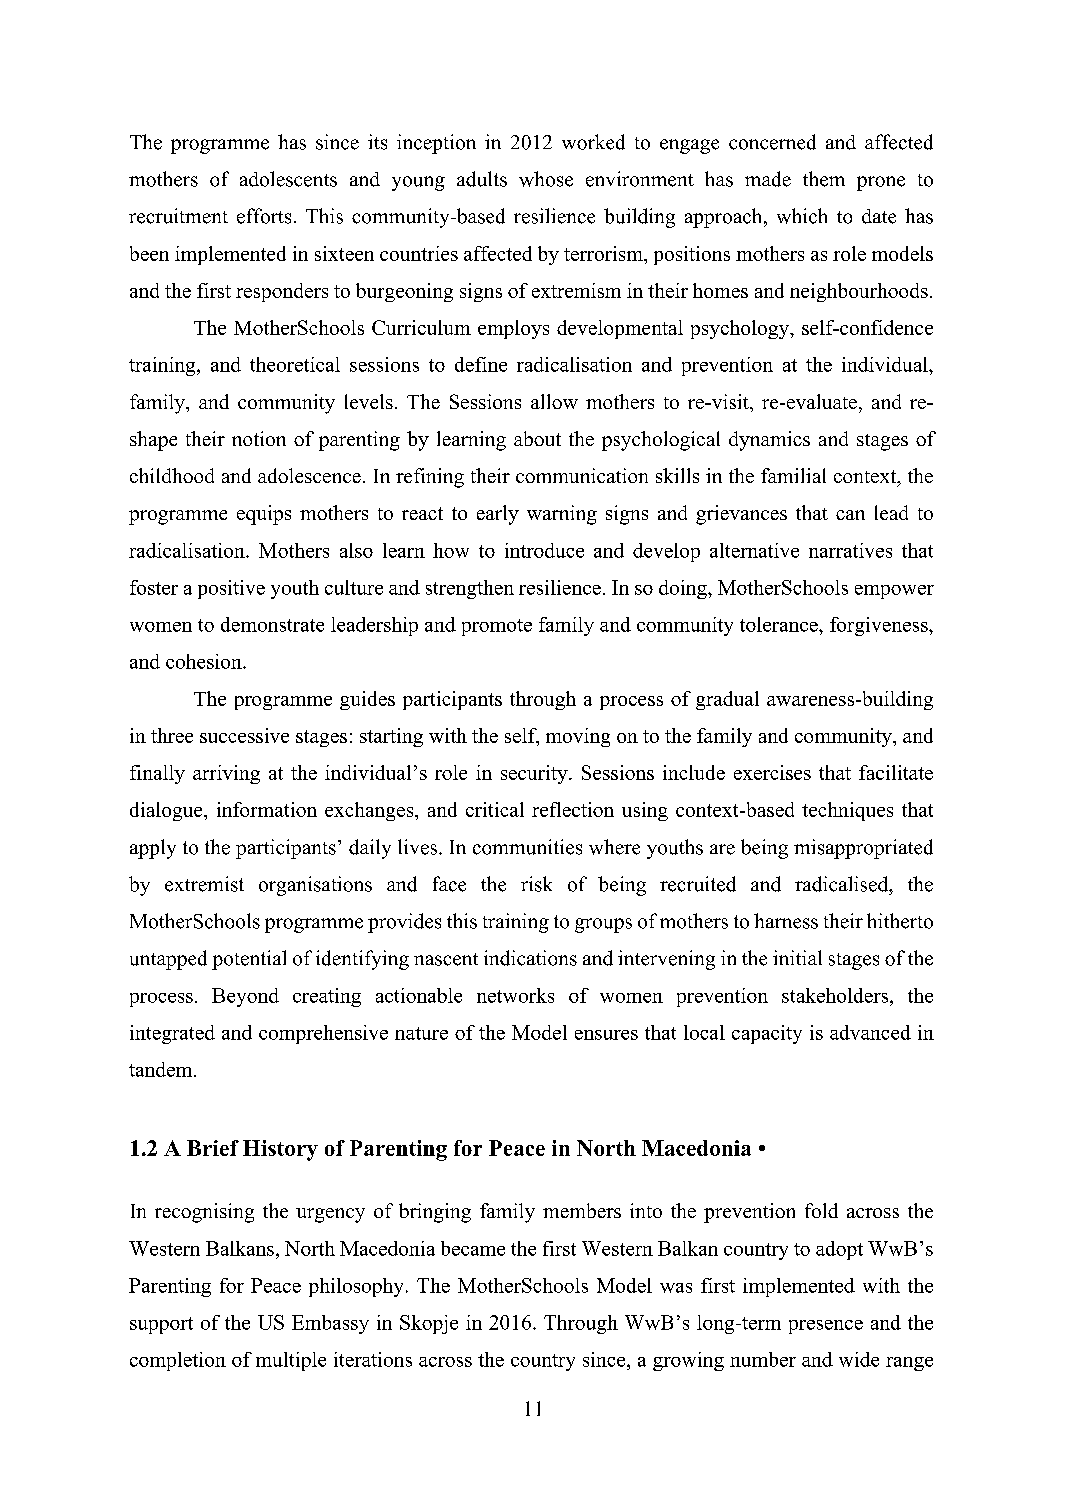  Describe the element at coordinates (824, 179) in the screenshot. I see `them` at that location.
